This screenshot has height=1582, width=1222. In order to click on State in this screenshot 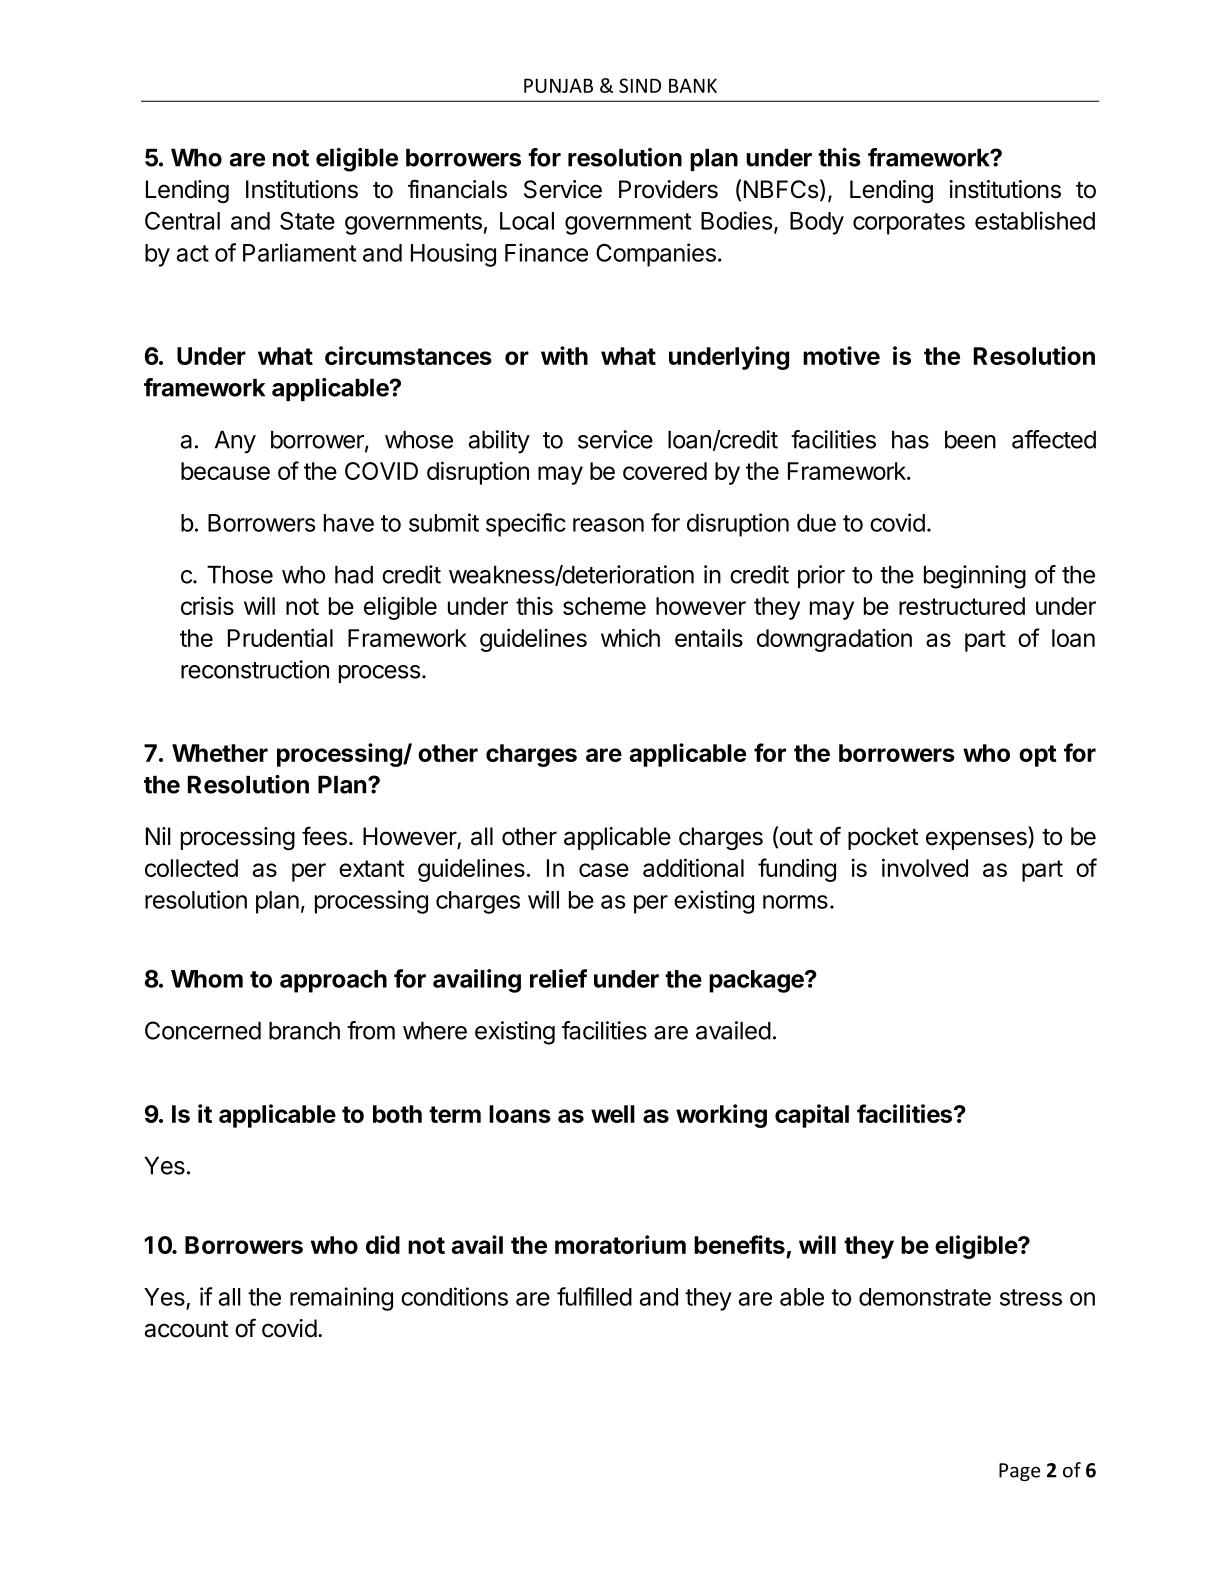, I will do `click(307, 221)`.
